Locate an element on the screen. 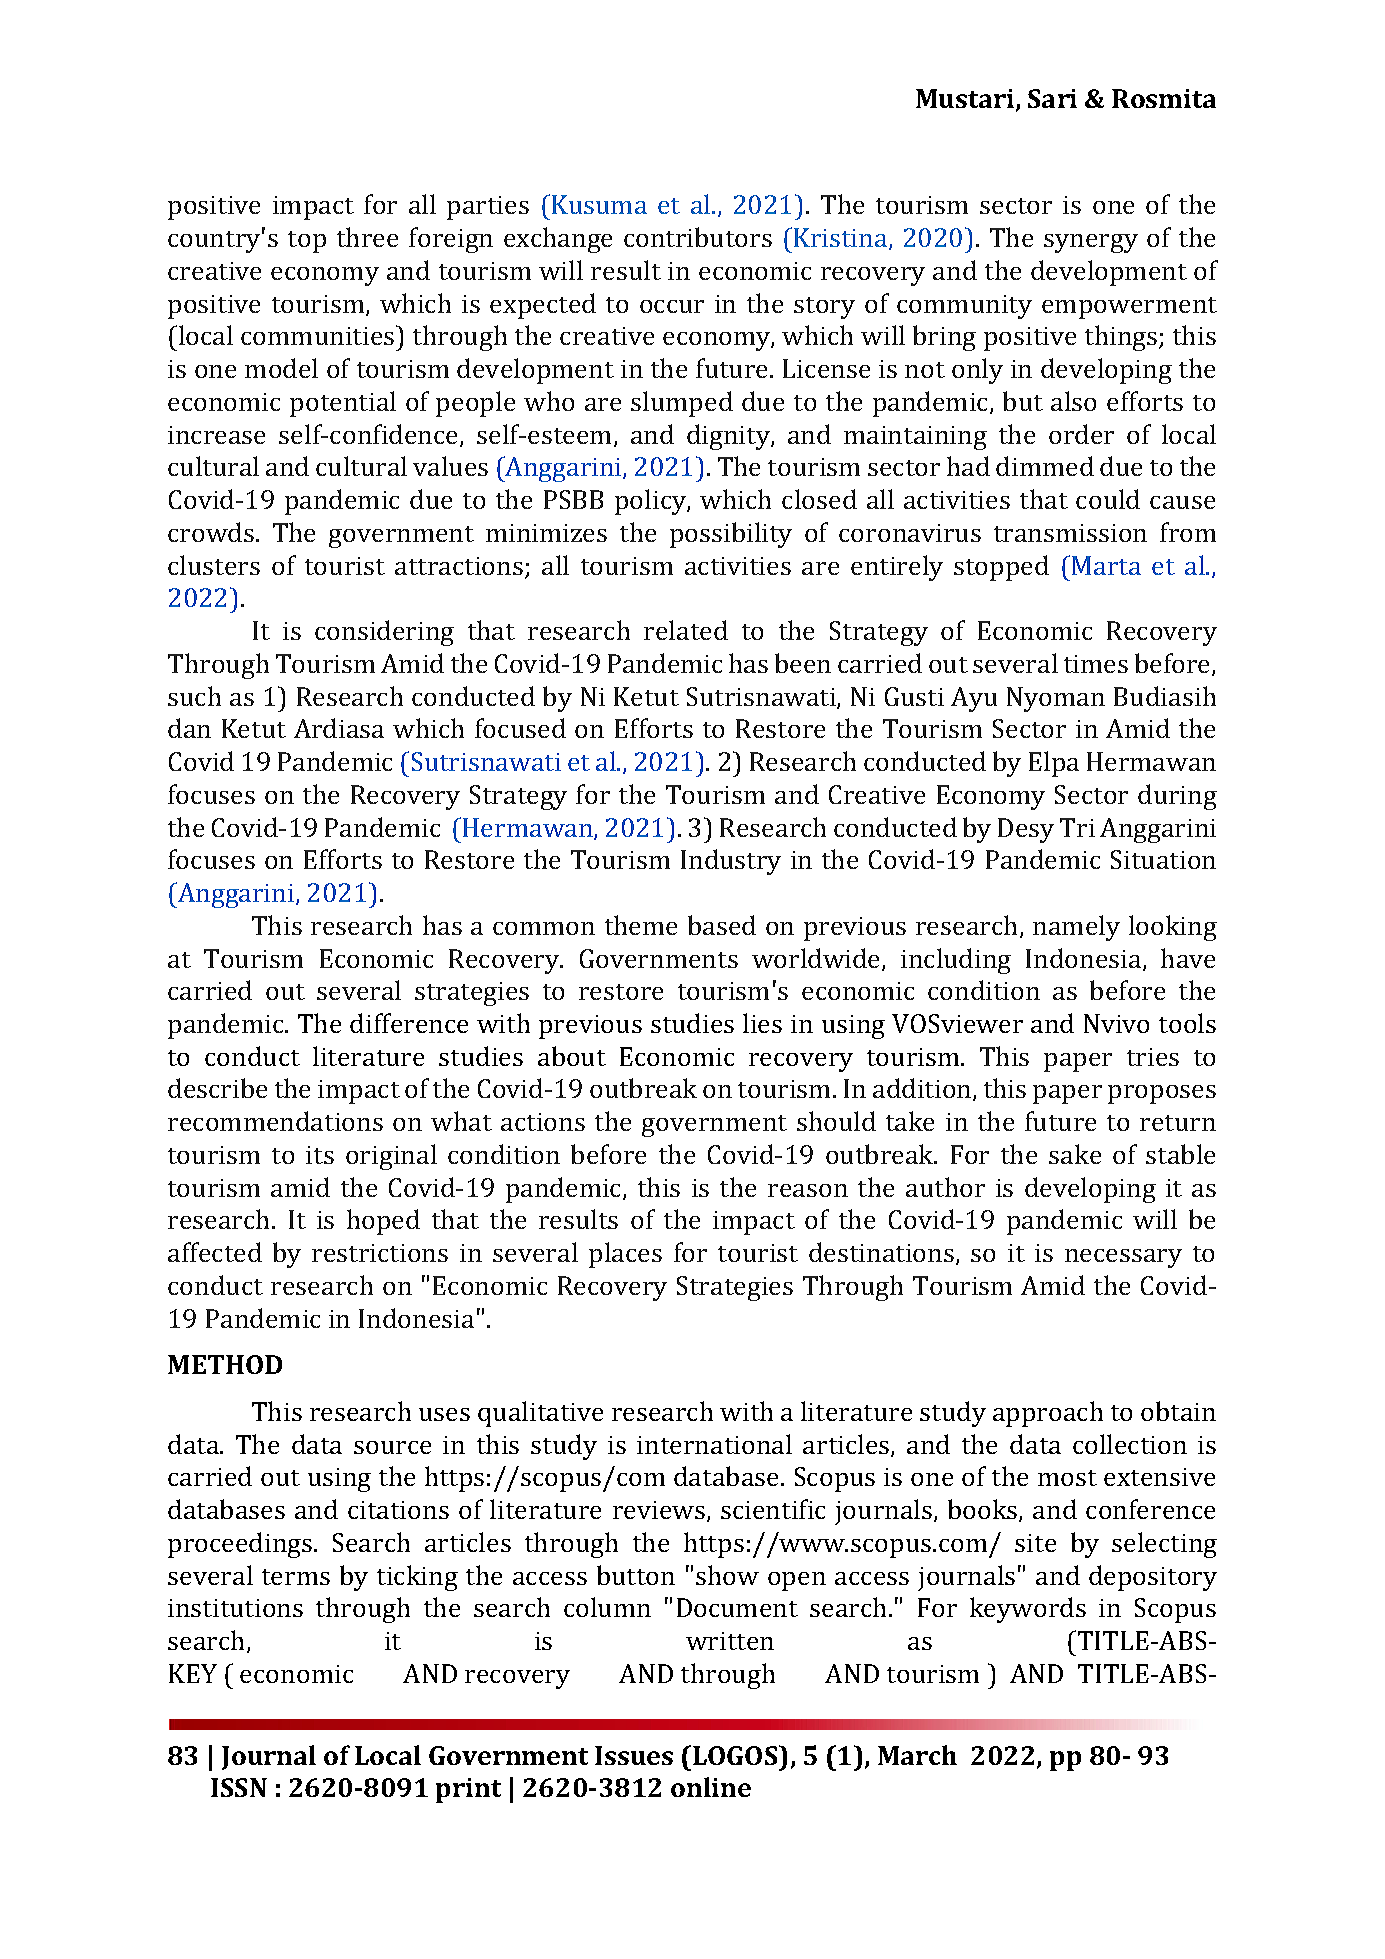 The image size is (1385, 1959). ISSN is located at coordinates (239, 1787).
